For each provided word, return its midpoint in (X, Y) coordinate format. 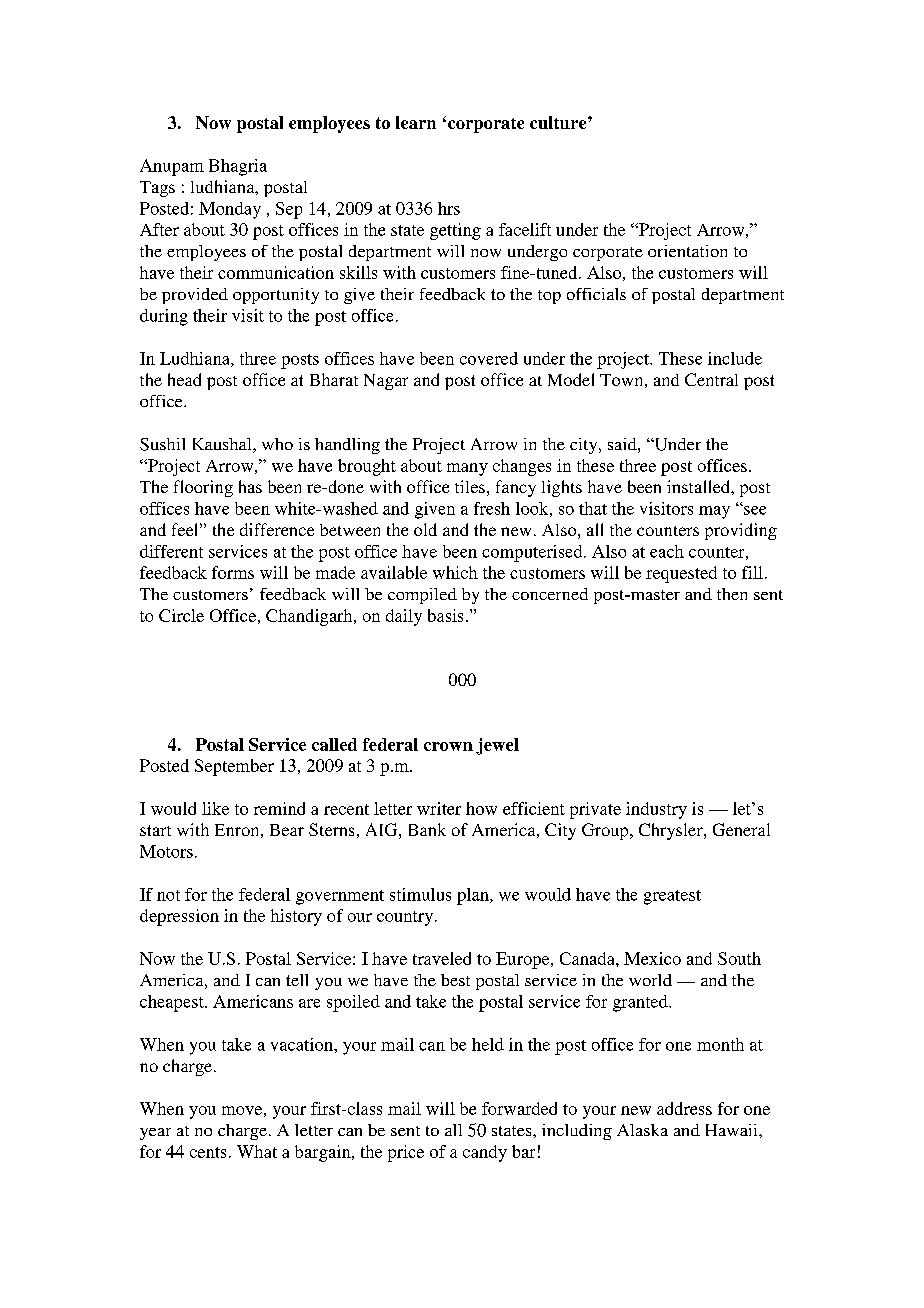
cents (208, 1152)
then (732, 594)
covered (489, 358)
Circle (181, 615)
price (406, 1153)
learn (416, 122)
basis (445, 615)
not (168, 895)
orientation (687, 251)
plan (474, 896)
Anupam (172, 167)
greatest (672, 897)
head (184, 379)
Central (711, 379)
